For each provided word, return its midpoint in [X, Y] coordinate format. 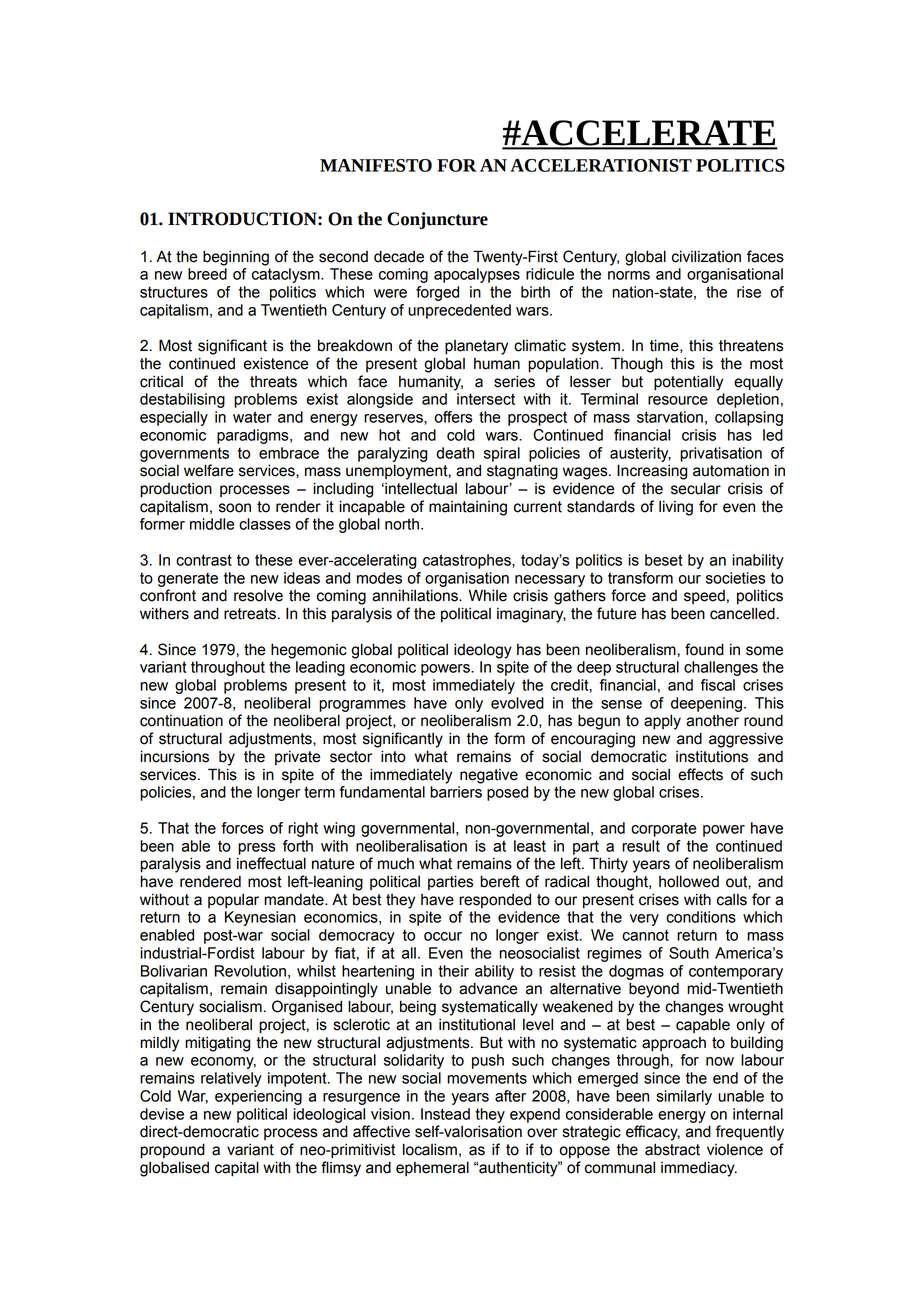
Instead [445, 1114]
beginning [236, 258]
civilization [706, 256]
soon [235, 508]
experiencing [258, 1097]
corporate [664, 829]
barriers [456, 792]
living [676, 508]
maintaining [468, 508]
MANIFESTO [376, 165]
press [256, 849]
